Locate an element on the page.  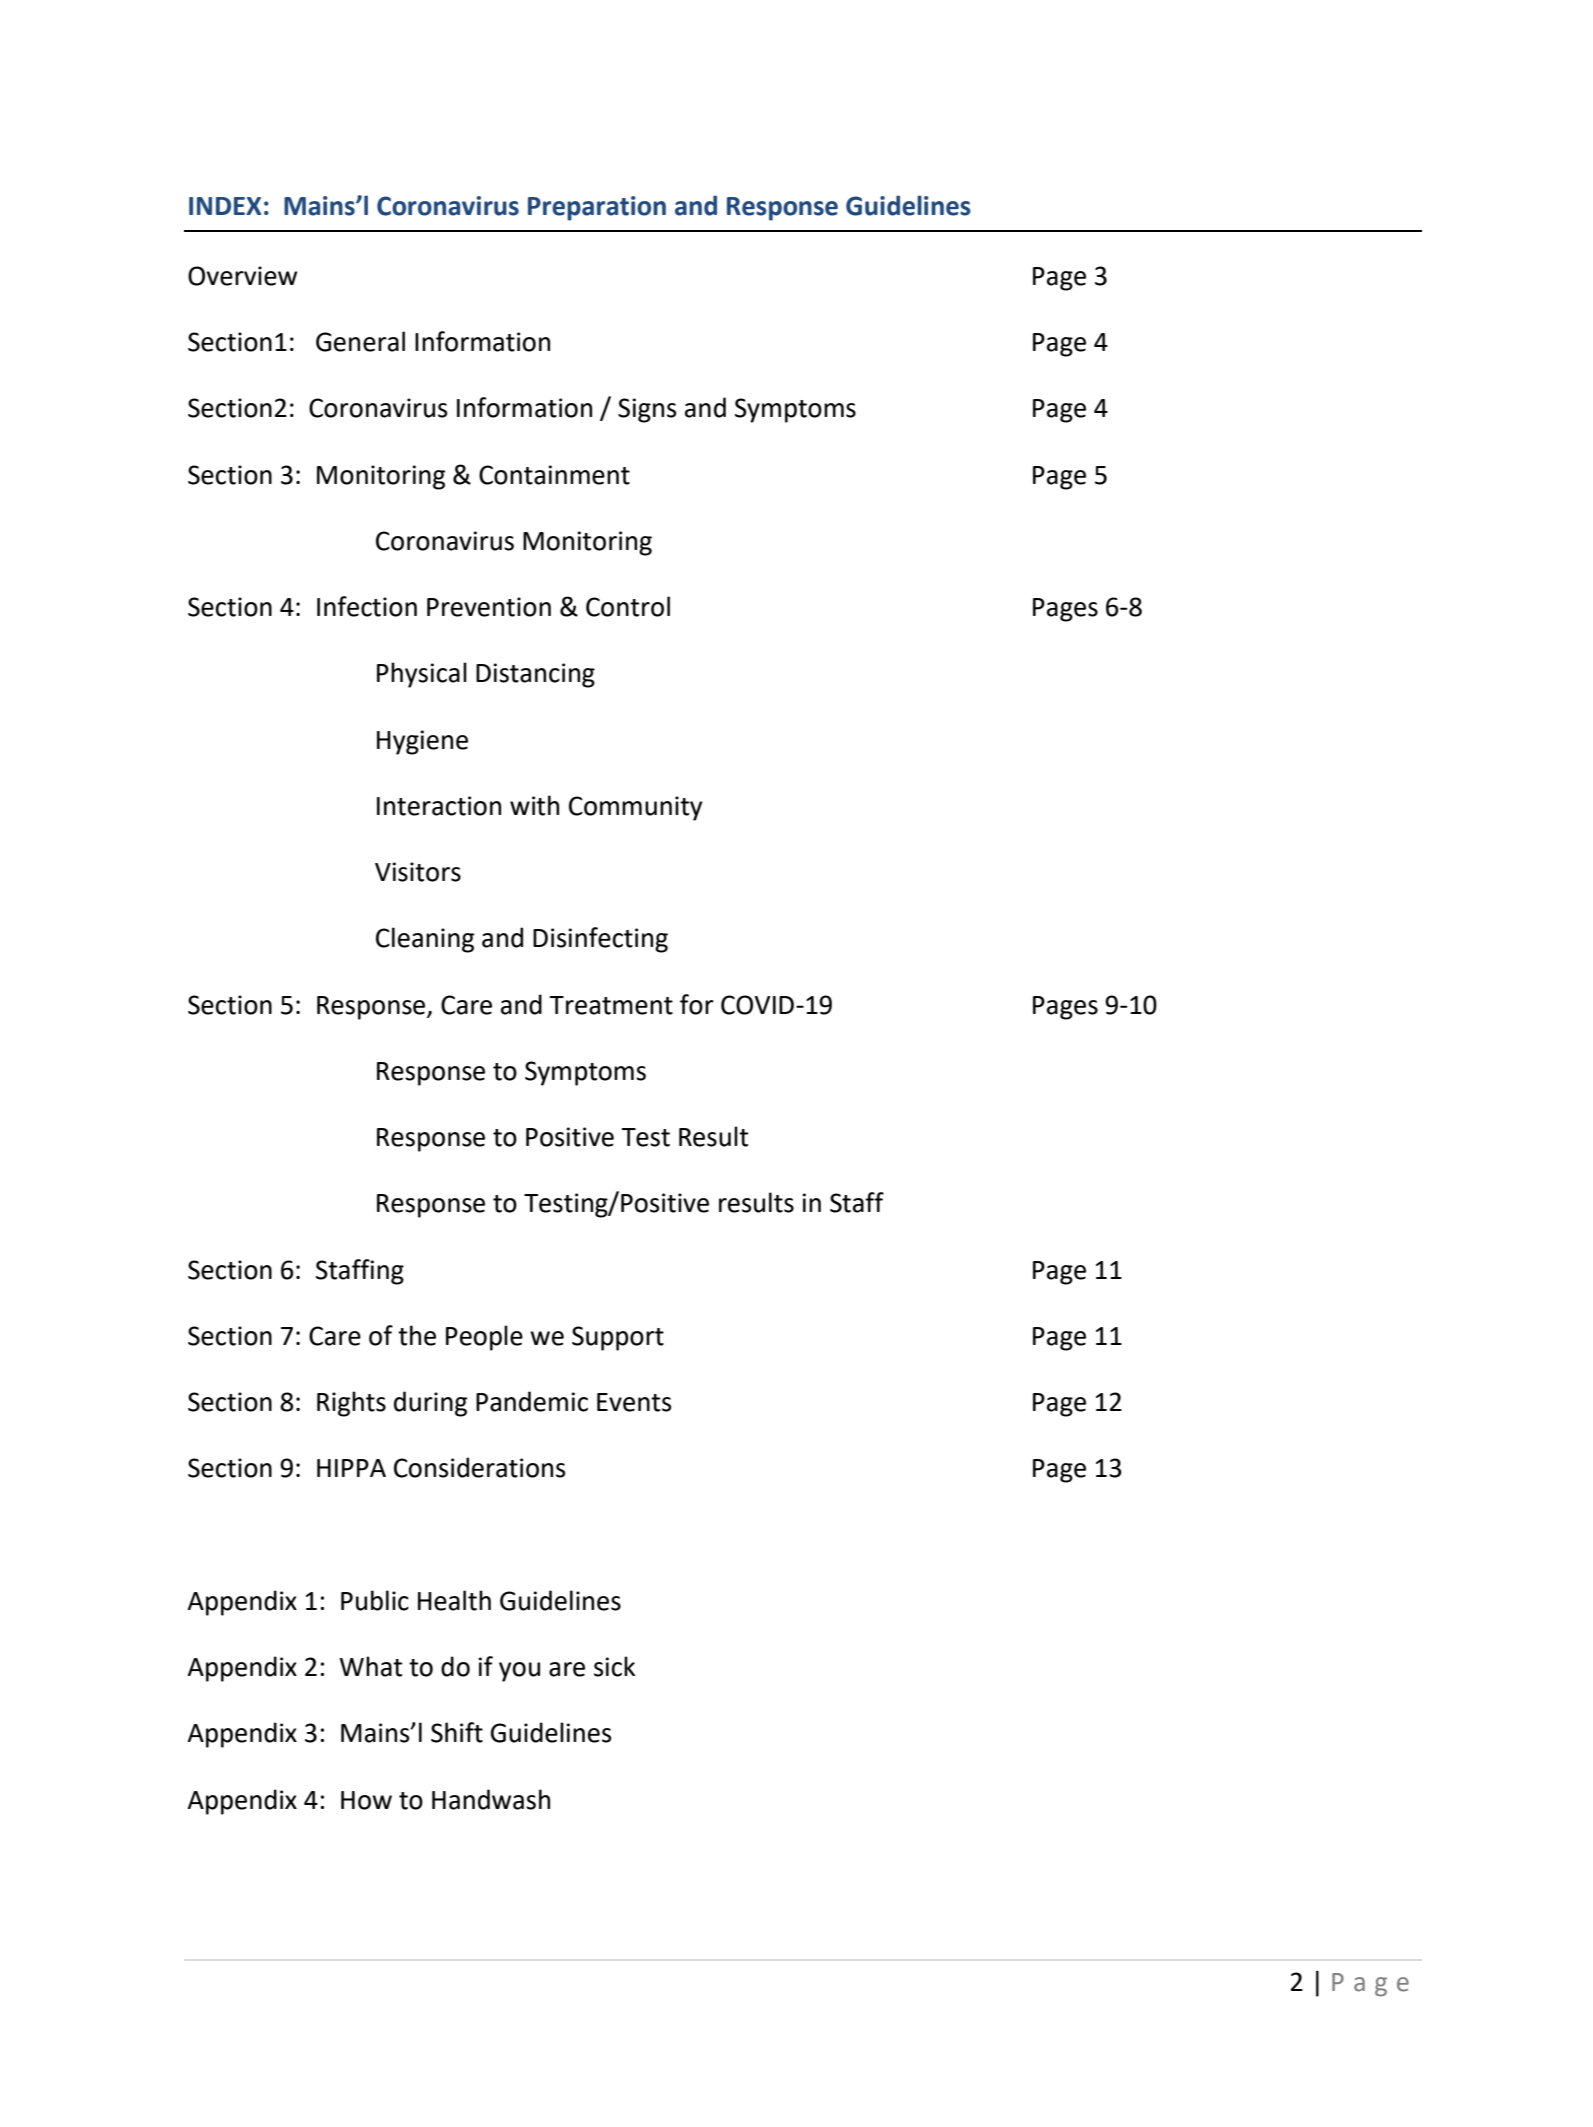
Preparation is located at coordinates (597, 208).
